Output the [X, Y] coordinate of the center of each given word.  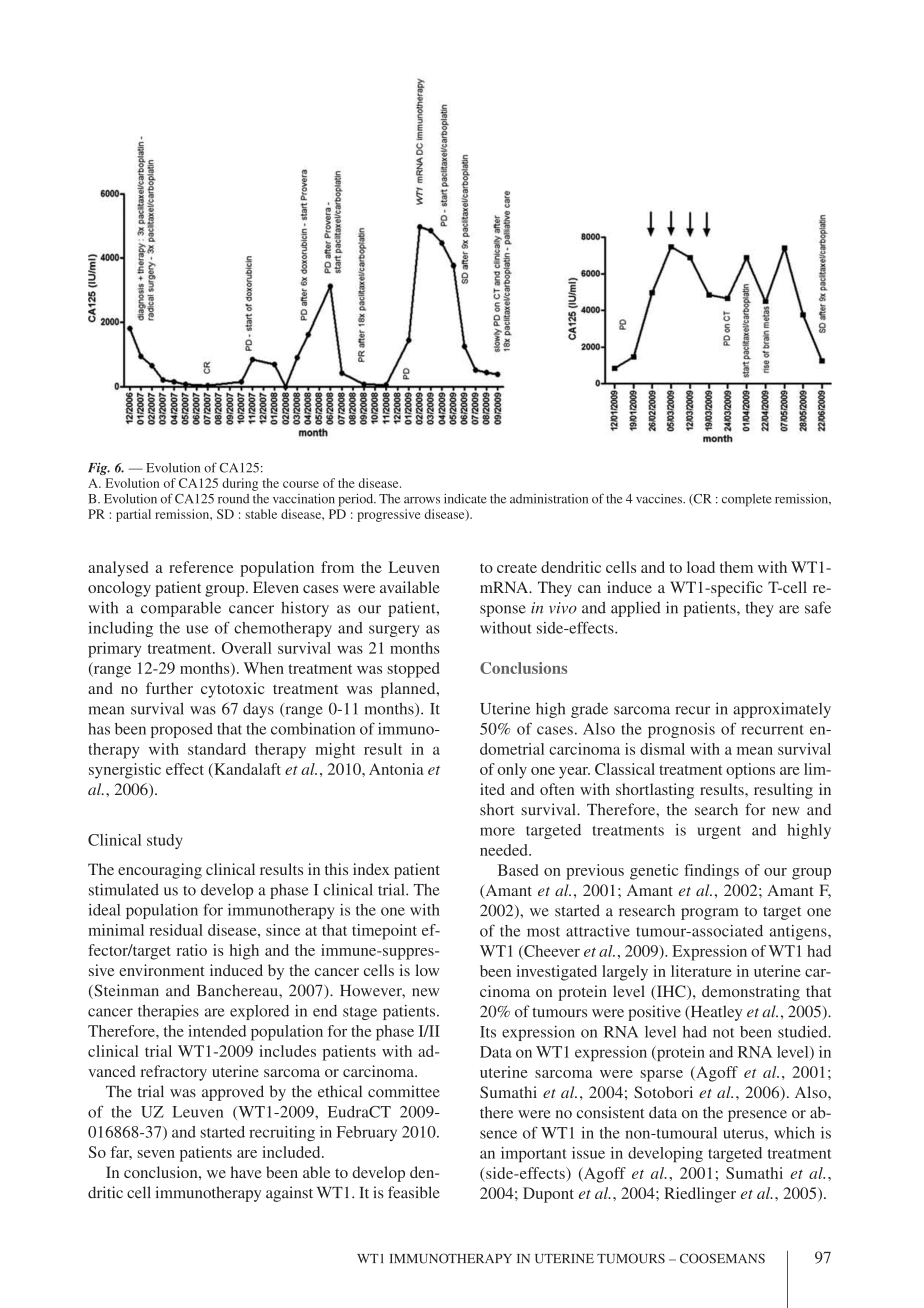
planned [409, 690]
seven [156, 1154]
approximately [782, 710]
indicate [465, 499]
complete [747, 500]
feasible [414, 1192]
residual [176, 930]
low [427, 970]
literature [701, 971]
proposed [182, 730]
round [233, 499]
